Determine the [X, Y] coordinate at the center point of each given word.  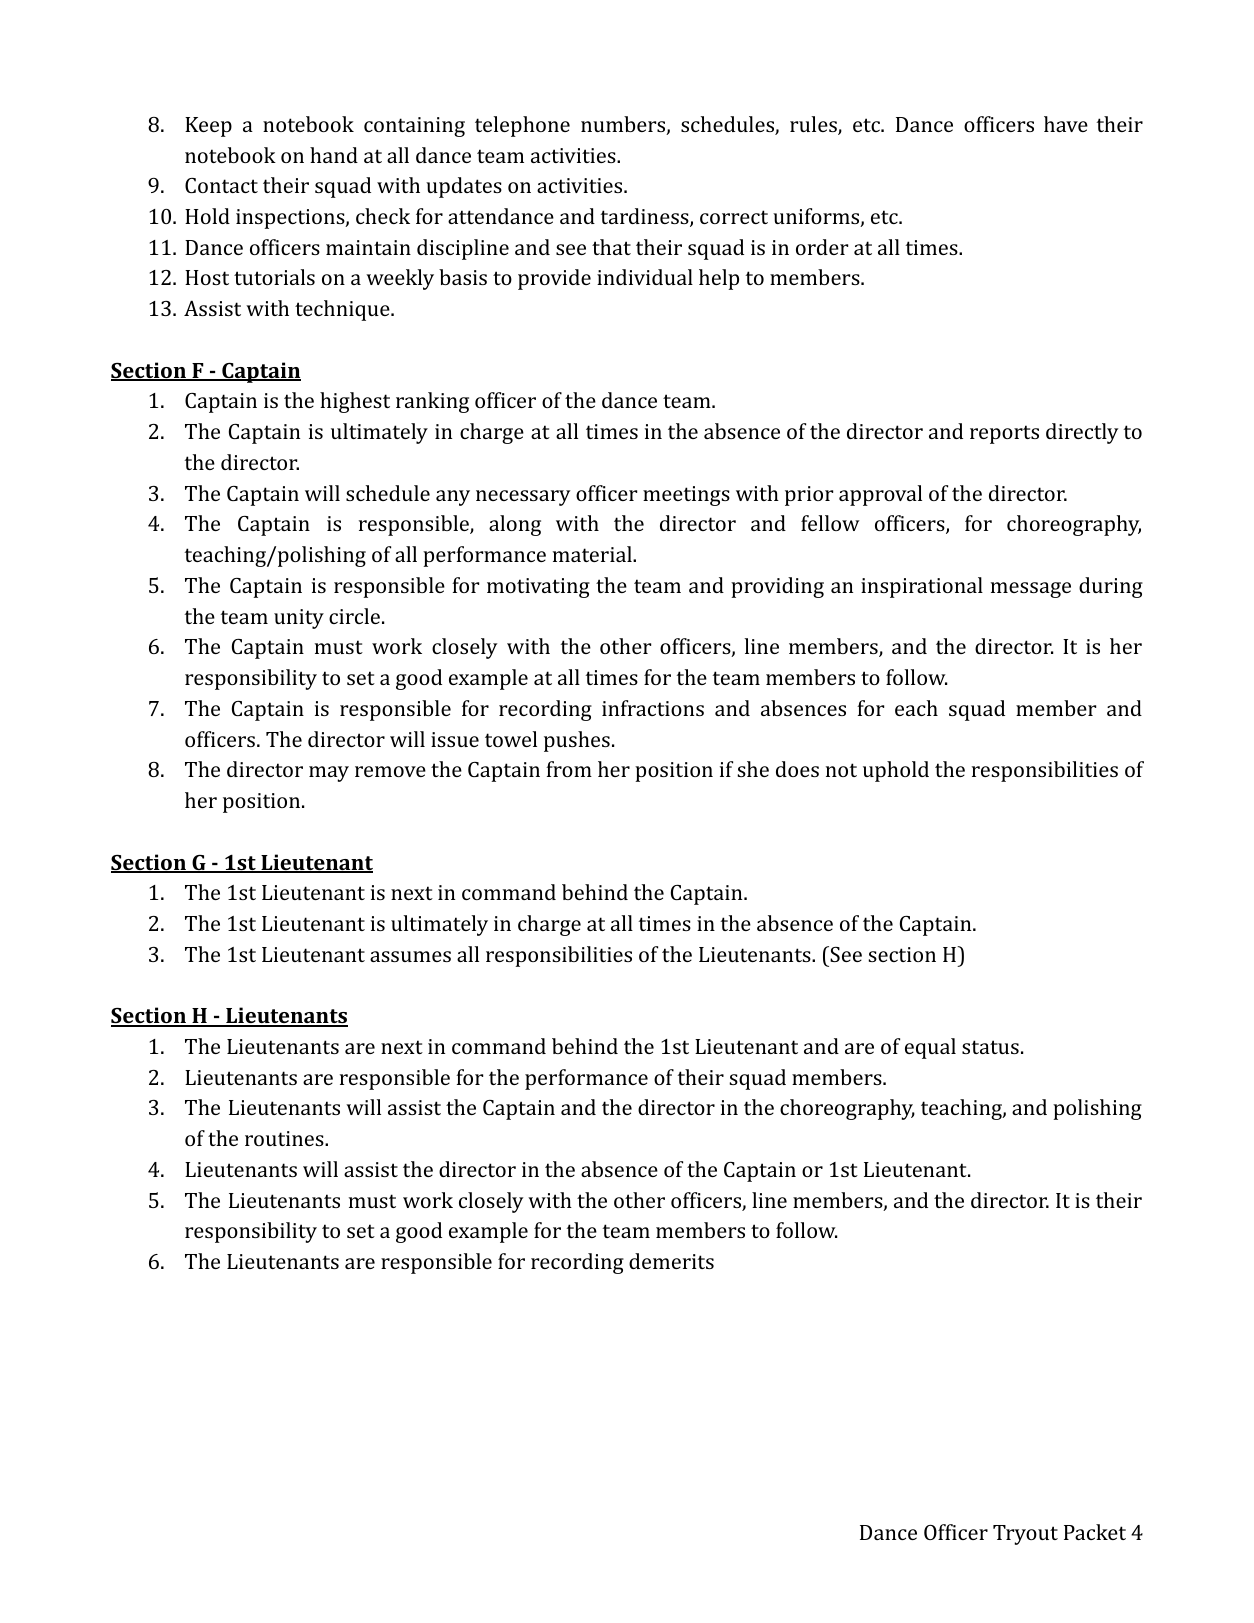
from [569, 769]
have [1066, 124]
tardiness [645, 217]
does [797, 769]
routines [285, 1138]
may [329, 774]
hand [334, 155]
